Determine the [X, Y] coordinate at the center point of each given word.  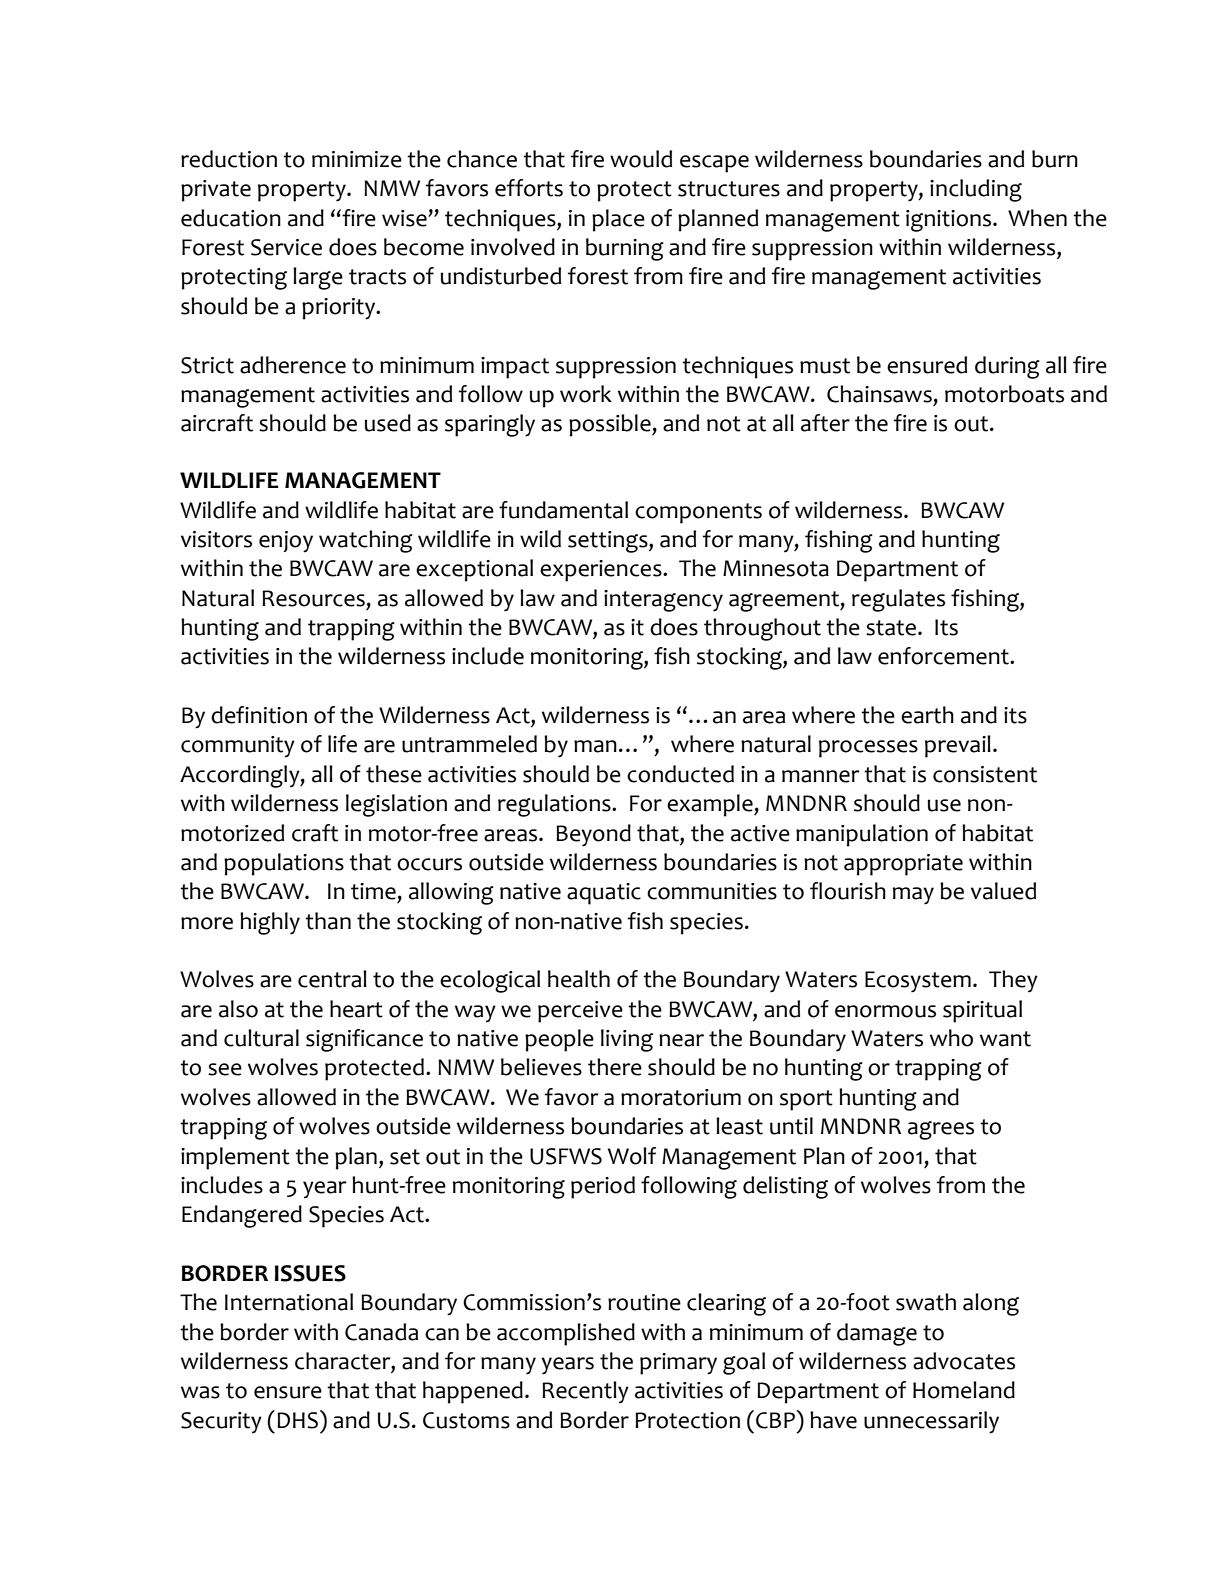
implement [235, 1158]
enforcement [944, 656]
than [328, 921]
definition [259, 715]
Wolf [632, 1156]
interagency [663, 601]
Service [286, 247]
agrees [941, 1130]
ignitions [950, 221]
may [913, 896]
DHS [297, 1420]
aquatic [604, 894]
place [618, 220]
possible [611, 425]
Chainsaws [879, 394]
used [387, 423]
